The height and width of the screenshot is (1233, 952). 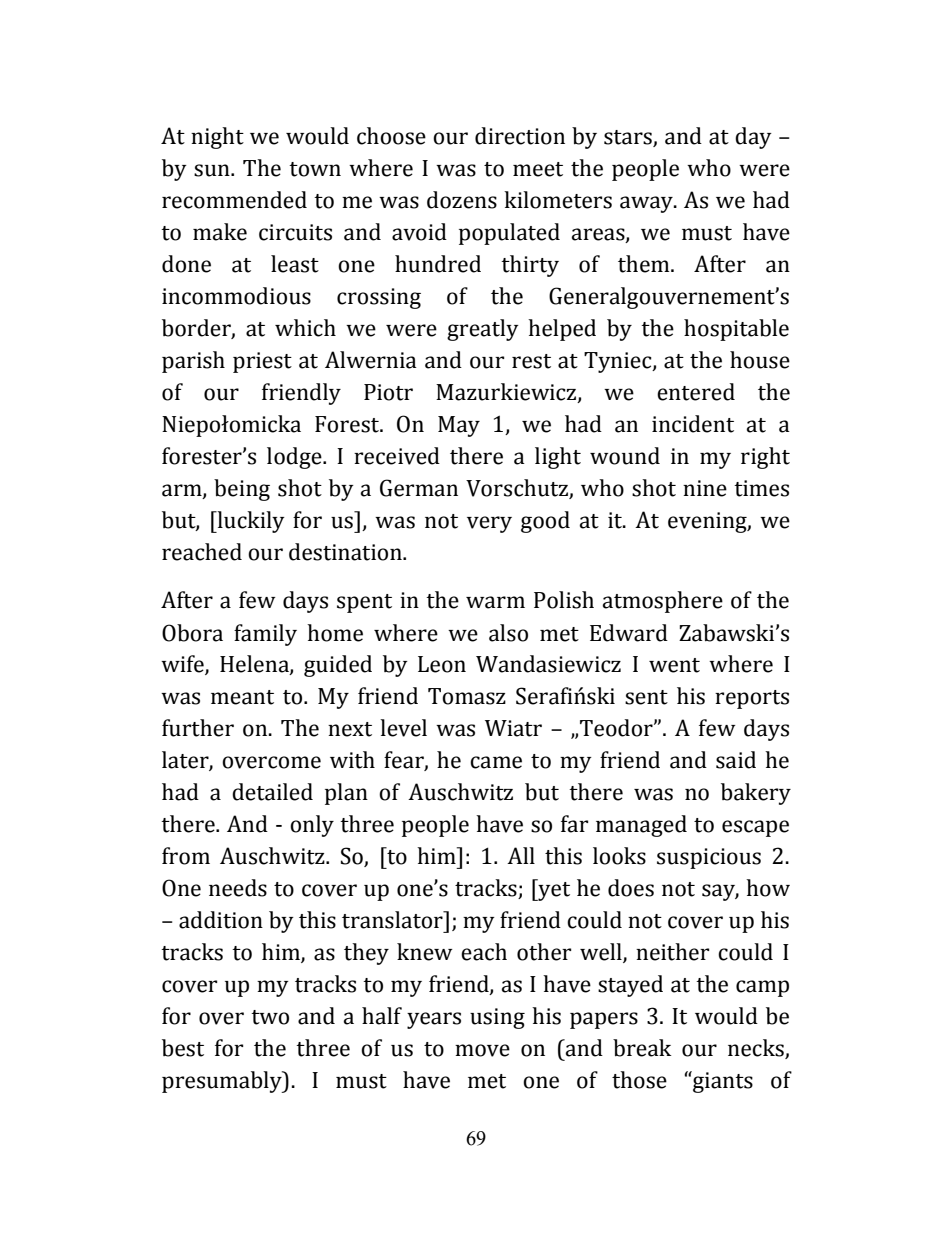 I want to click on presumably, so click(x=223, y=1082).
